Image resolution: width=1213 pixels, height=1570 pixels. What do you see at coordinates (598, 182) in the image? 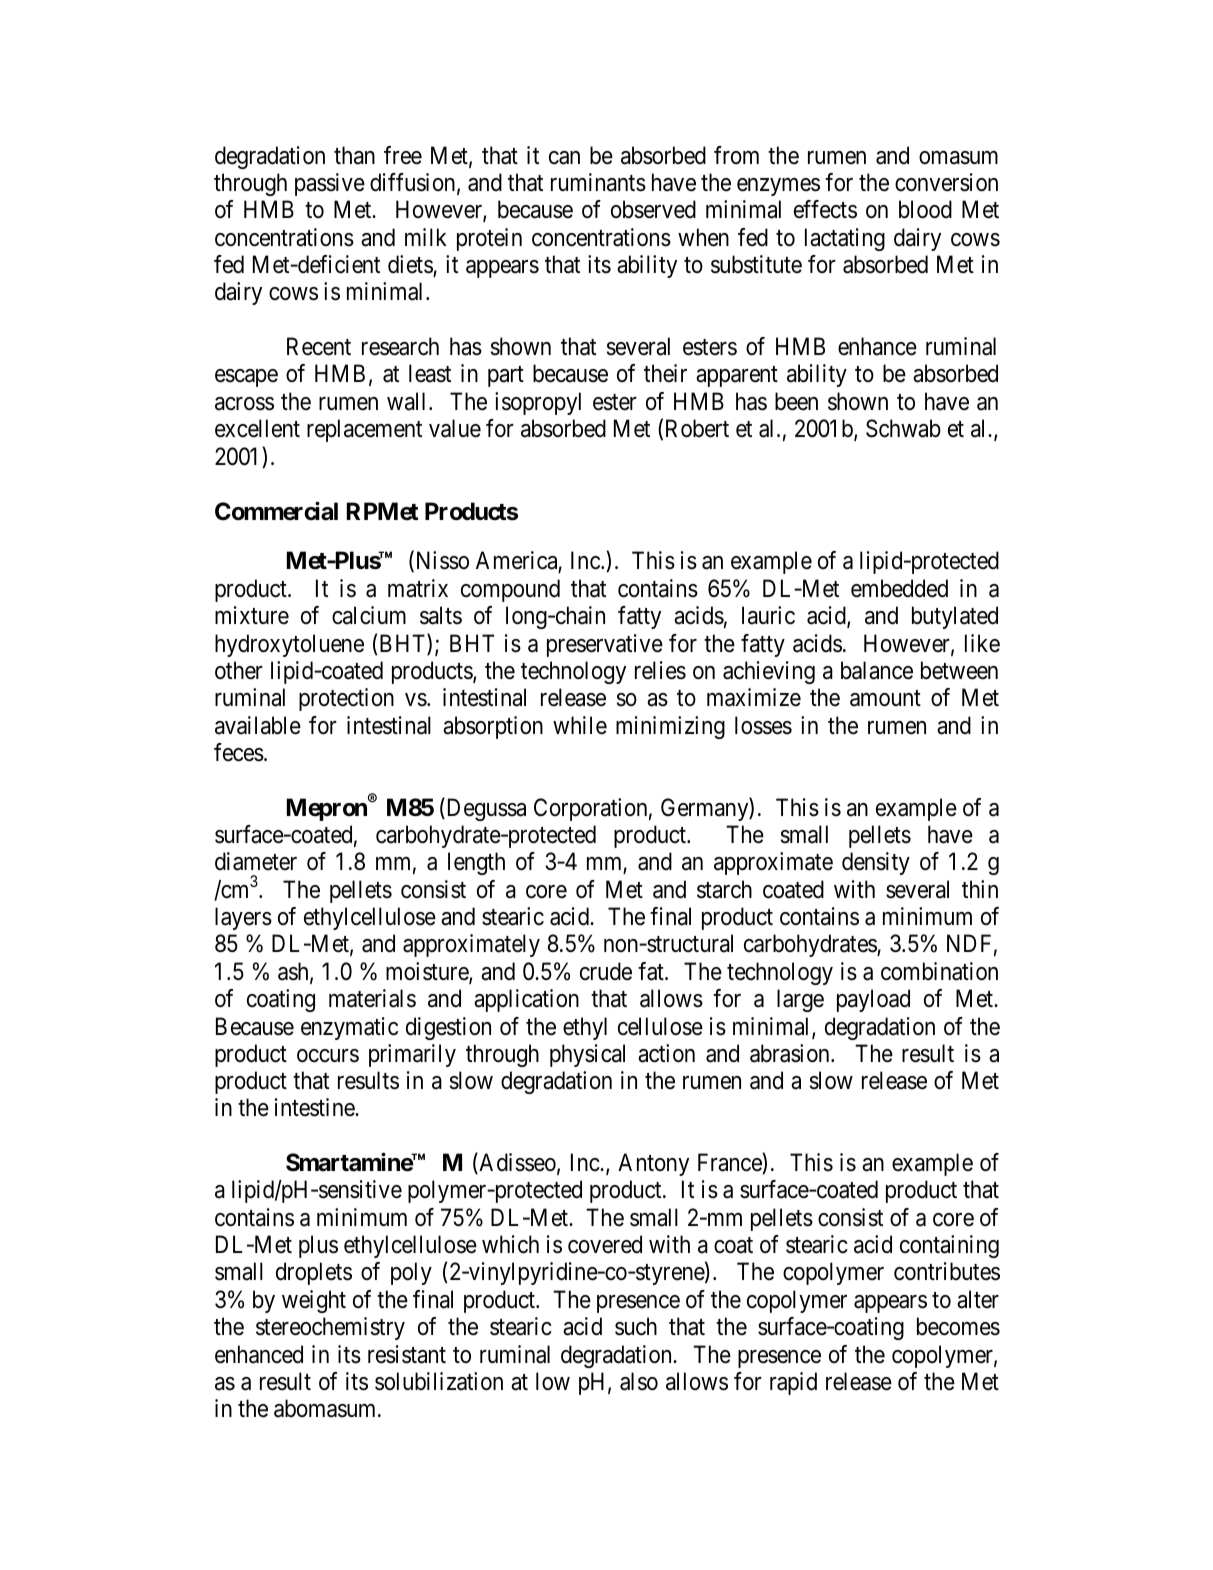
I see `ruminants` at bounding box center [598, 182].
